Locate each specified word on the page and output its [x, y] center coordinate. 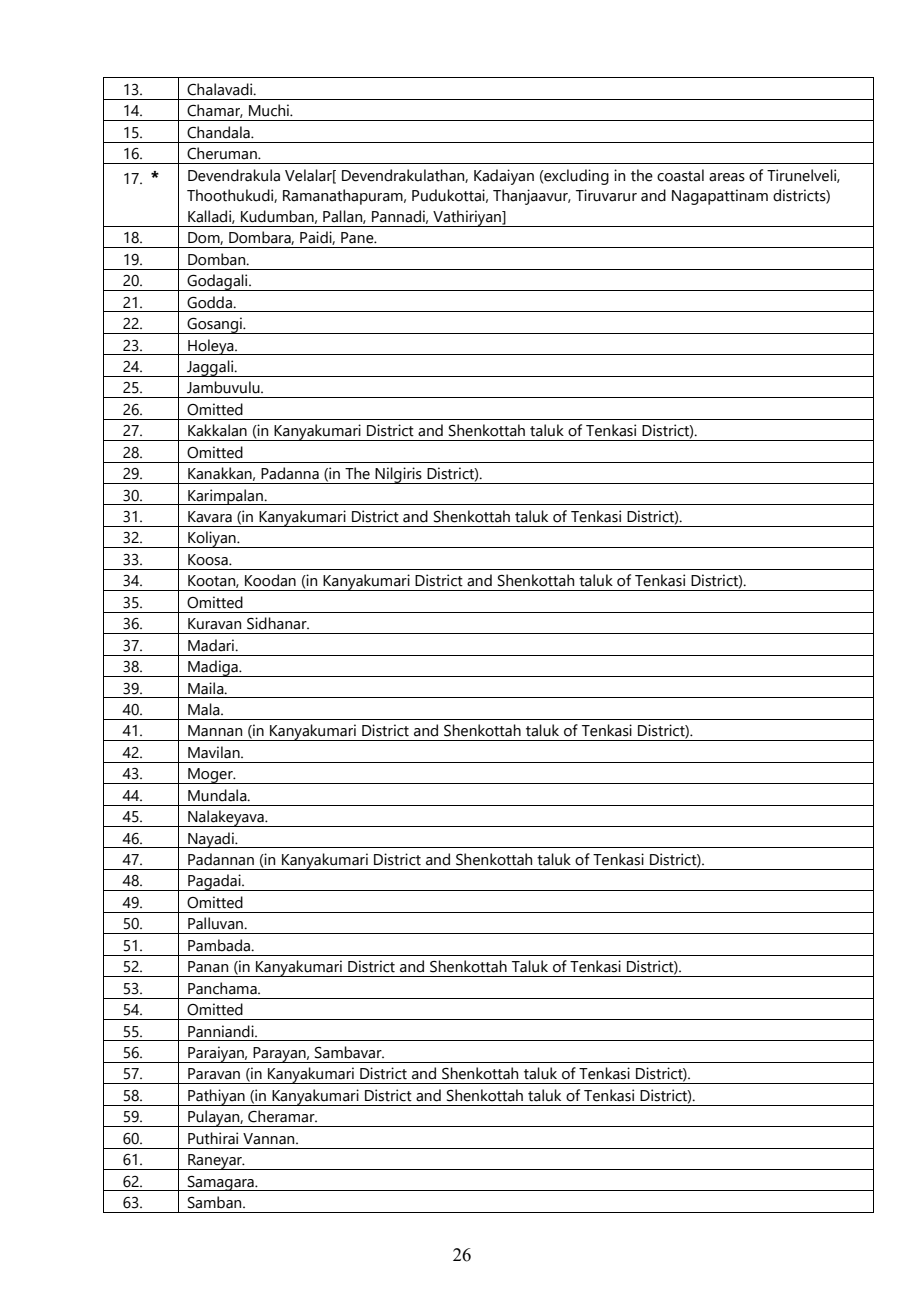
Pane [358, 238]
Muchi [270, 110]
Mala [205, 709]
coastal [680, 175]
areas [727, 177]
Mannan [215, 731]
